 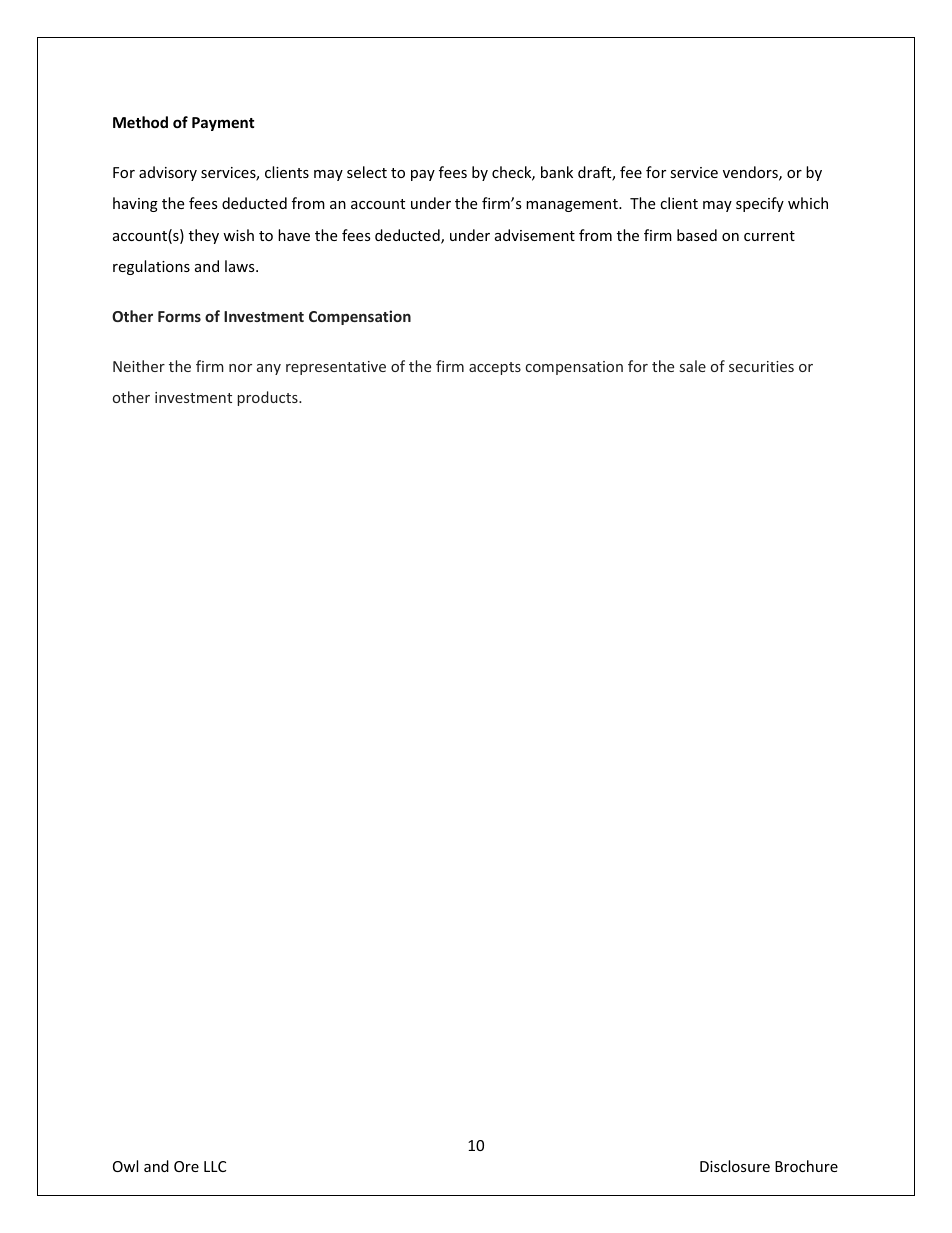 What do you see at coordinates (557, 172) in the image?
I see `bank` at bounding box center [557, 172].
